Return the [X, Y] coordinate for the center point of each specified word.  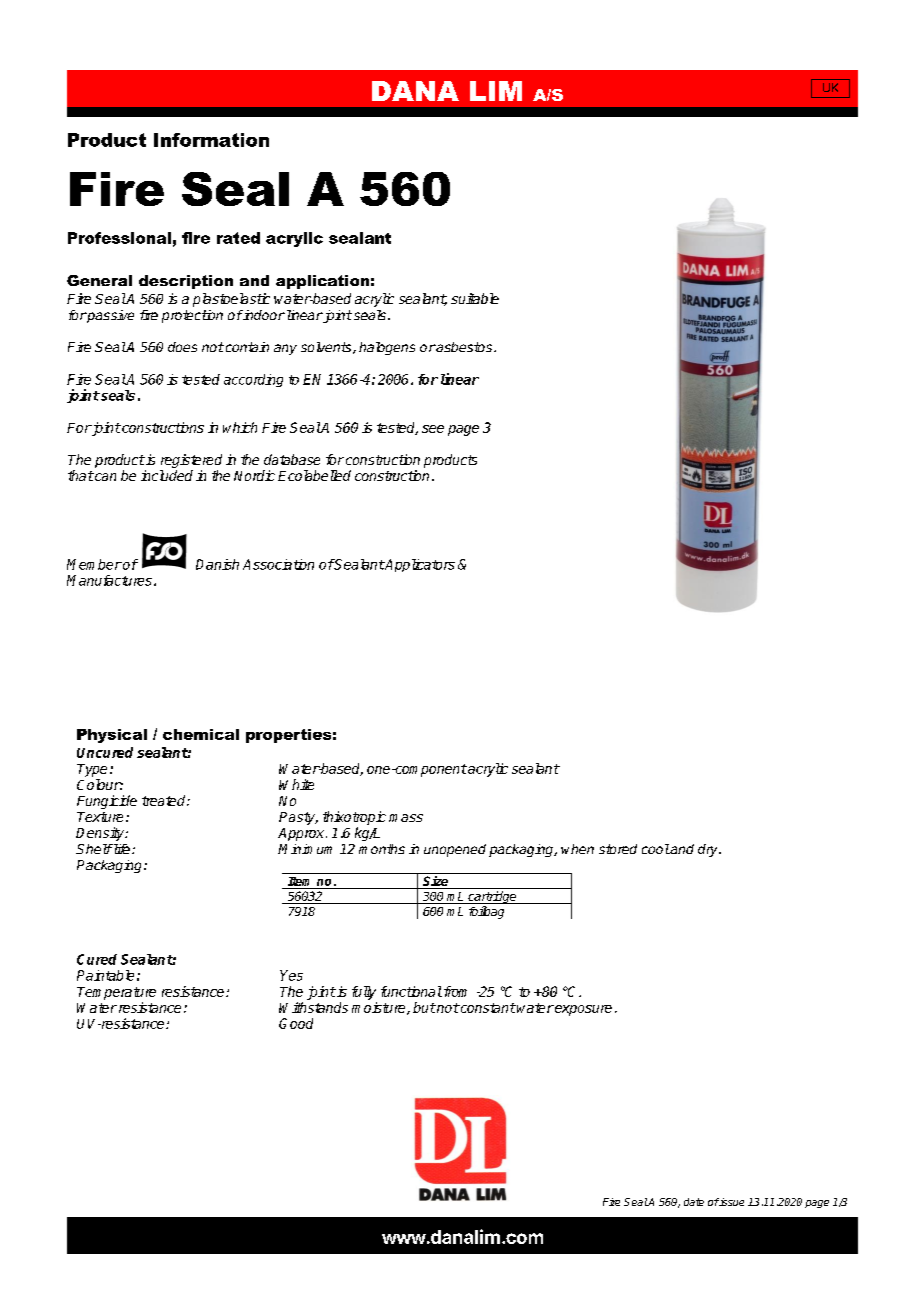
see [433, 429]
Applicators [419, 565]
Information [211, 140]
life [122, 849]
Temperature [116, 993]
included [167, 475]
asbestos [465, 347]
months [382, 849]
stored [618, 849]
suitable [475, 298]
